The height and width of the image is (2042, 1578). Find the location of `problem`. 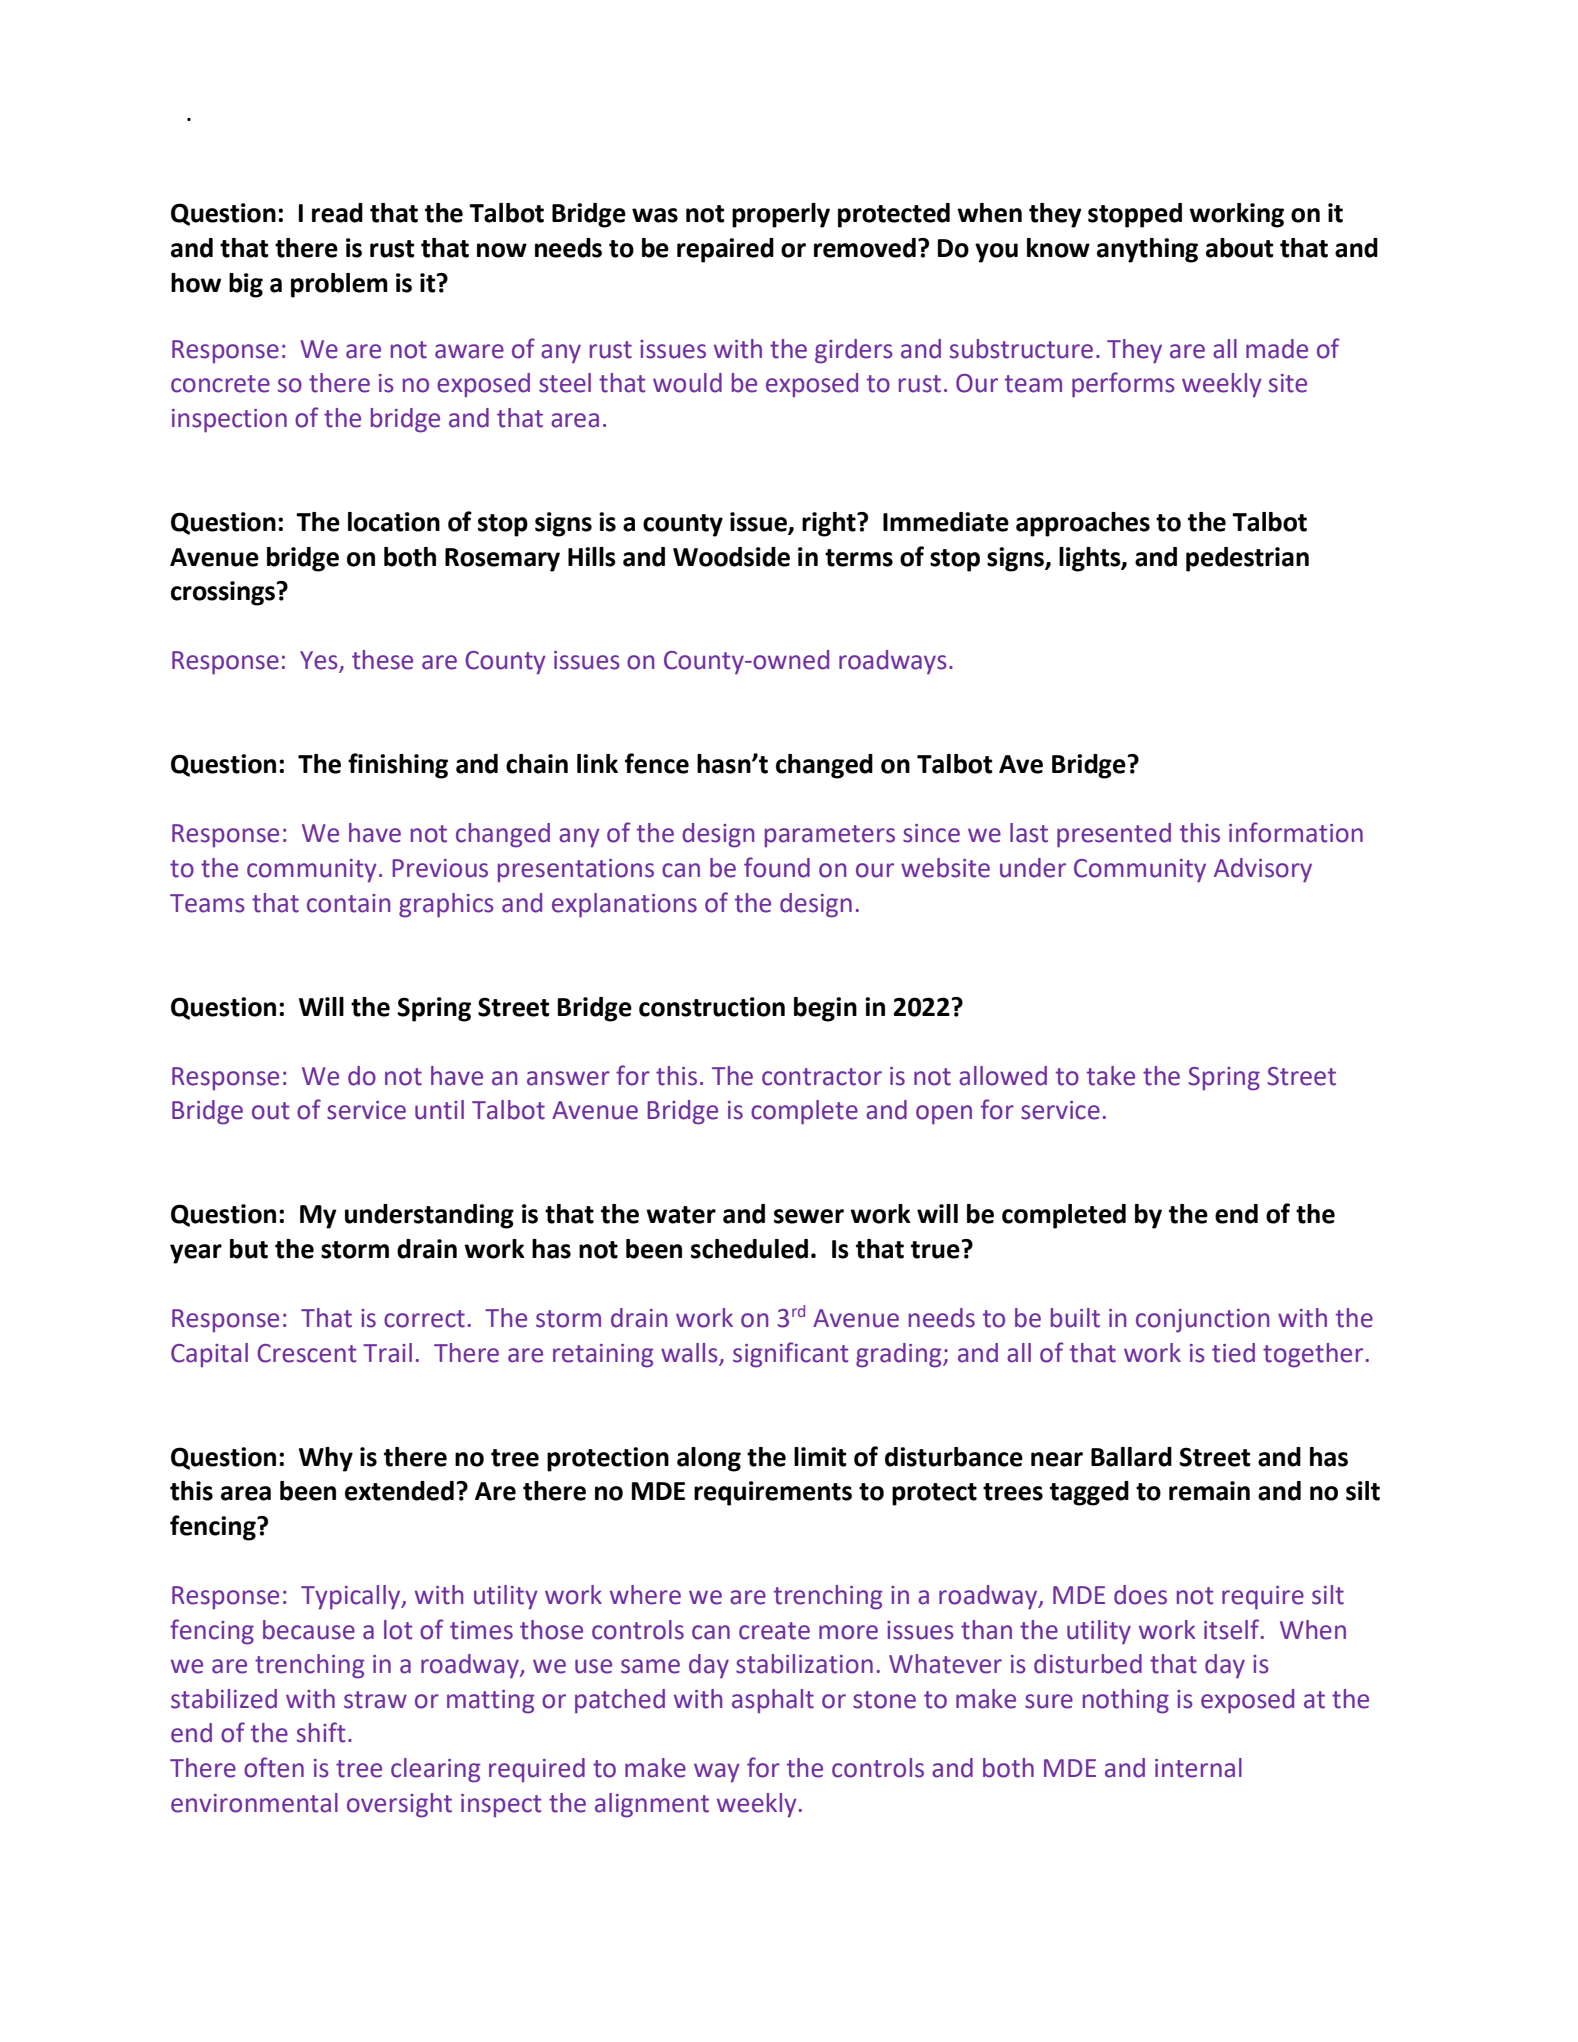

problem is located at coordinates (339, 285).
